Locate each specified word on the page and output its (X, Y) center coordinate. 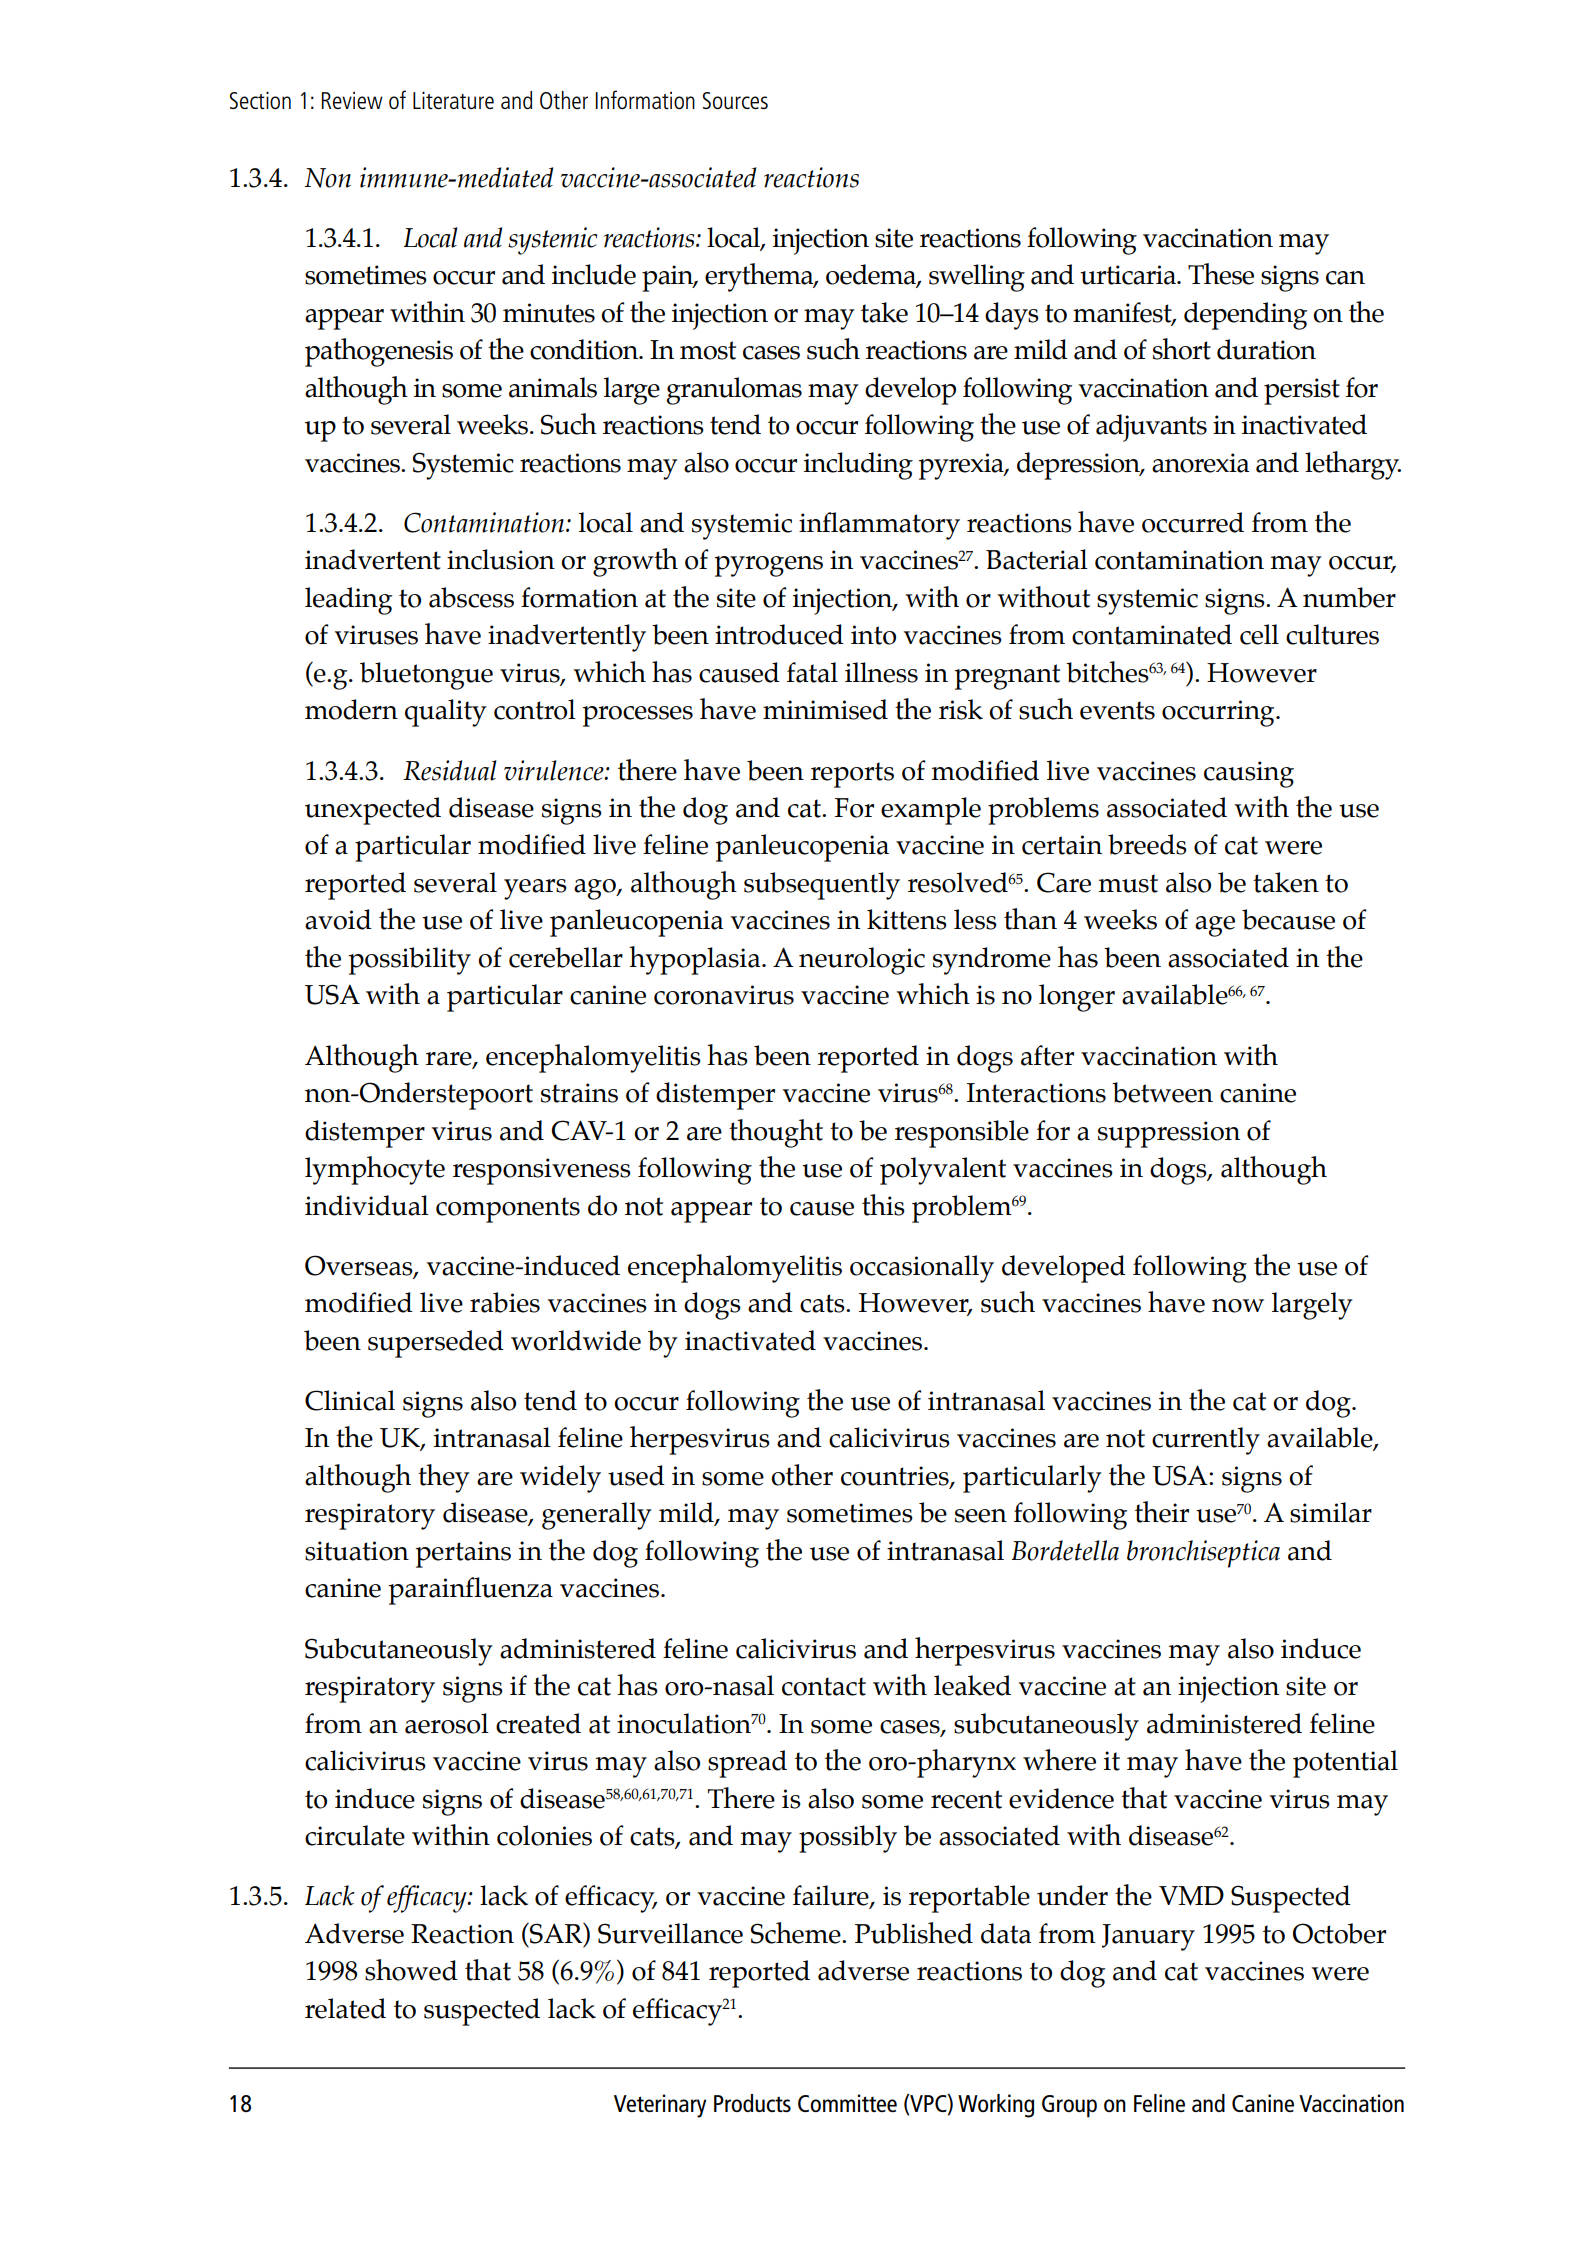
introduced (779, 634)
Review (352, 100)
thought (776, 1133)
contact (824, 1686)
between (1162, 1092)
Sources (735, 100)
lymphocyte (375, 1170)
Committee (847, 2103)
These (1221, 274)
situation (357, 1551)
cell (1259, 634)
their (1162, 1512)
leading (348, 601)
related (345, 2008)
